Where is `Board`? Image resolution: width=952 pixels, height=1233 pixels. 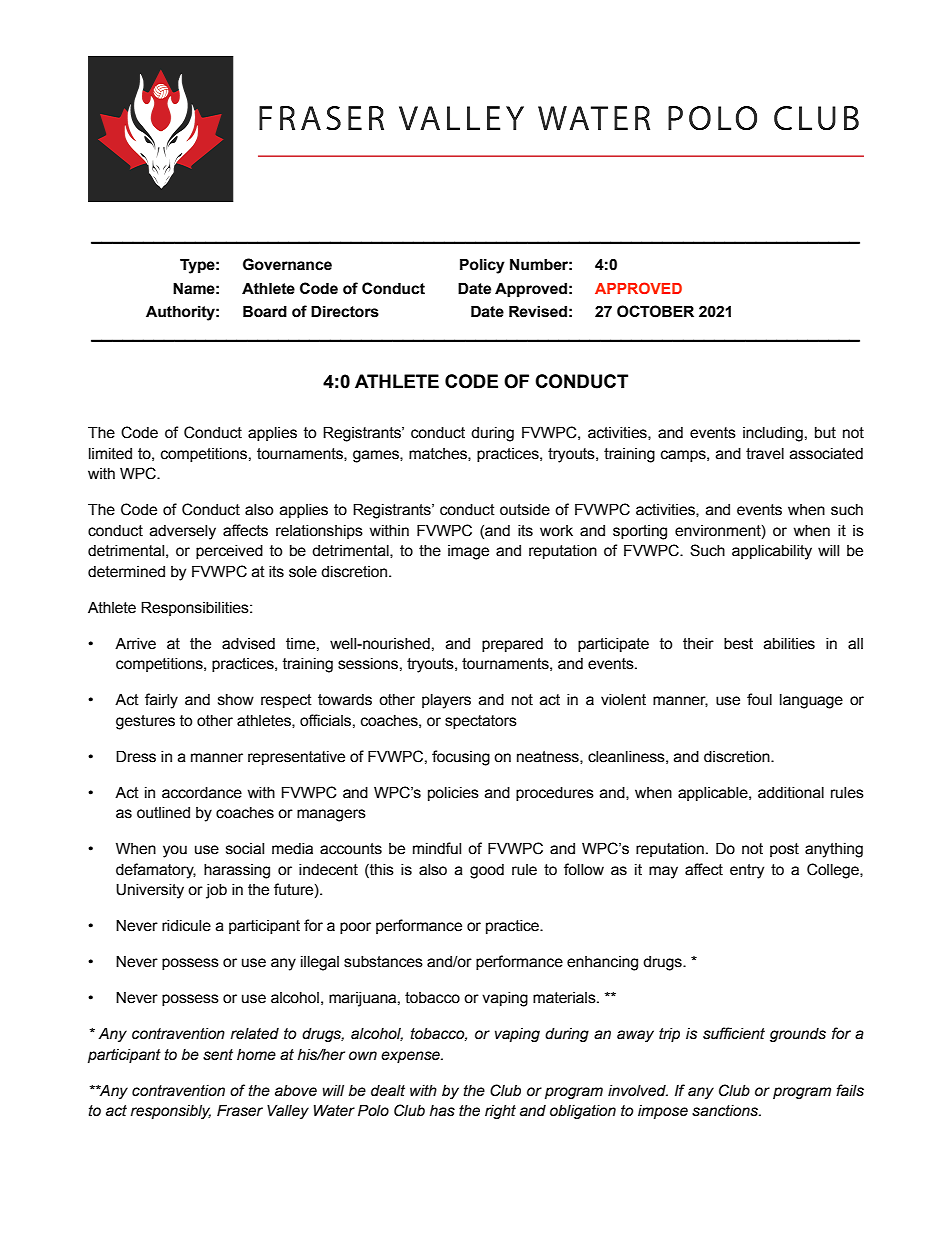
Board is located at coordinates (265, 311).
